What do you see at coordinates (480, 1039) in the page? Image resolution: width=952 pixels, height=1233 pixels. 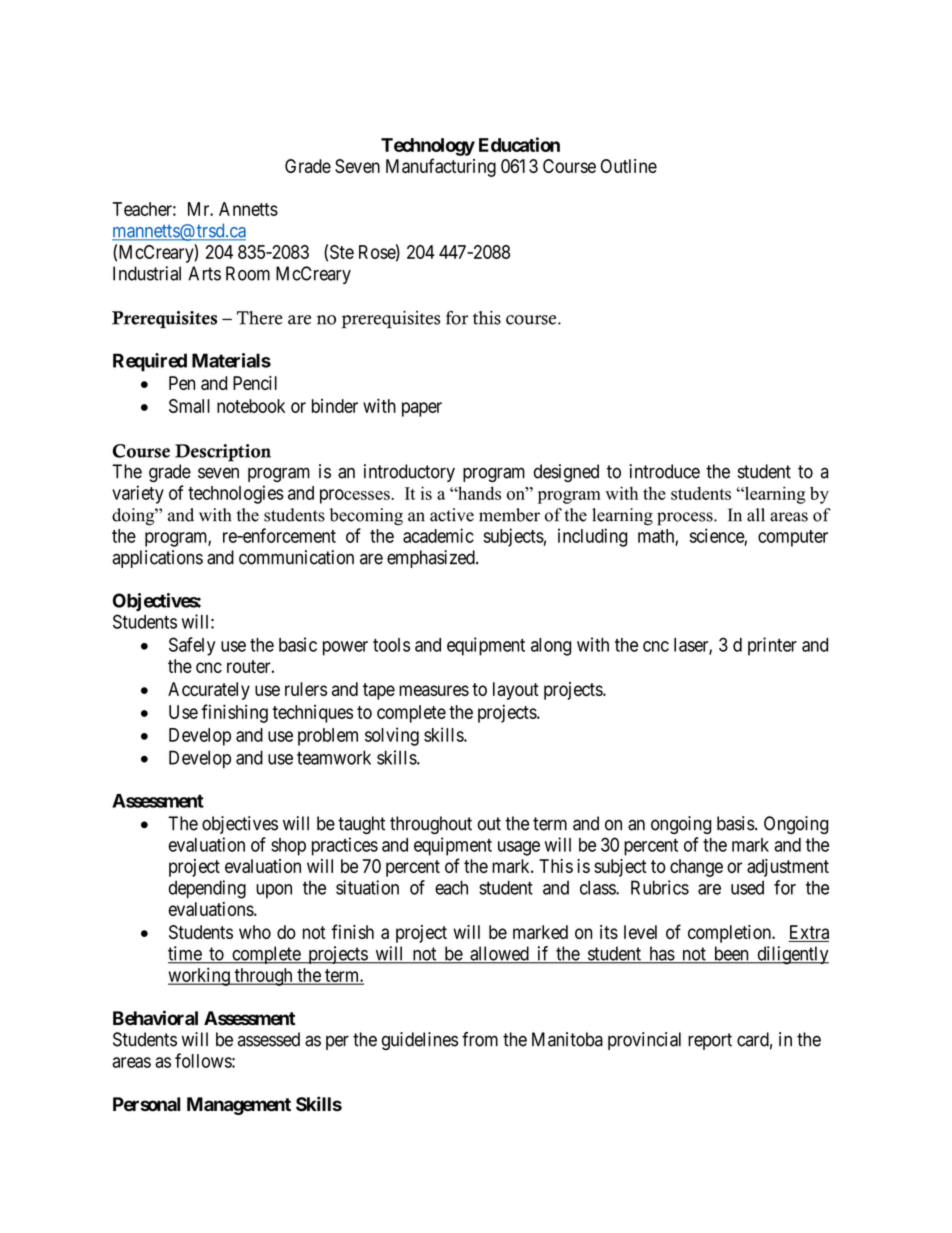 I see `from` at bounding box center [480, 1039].
